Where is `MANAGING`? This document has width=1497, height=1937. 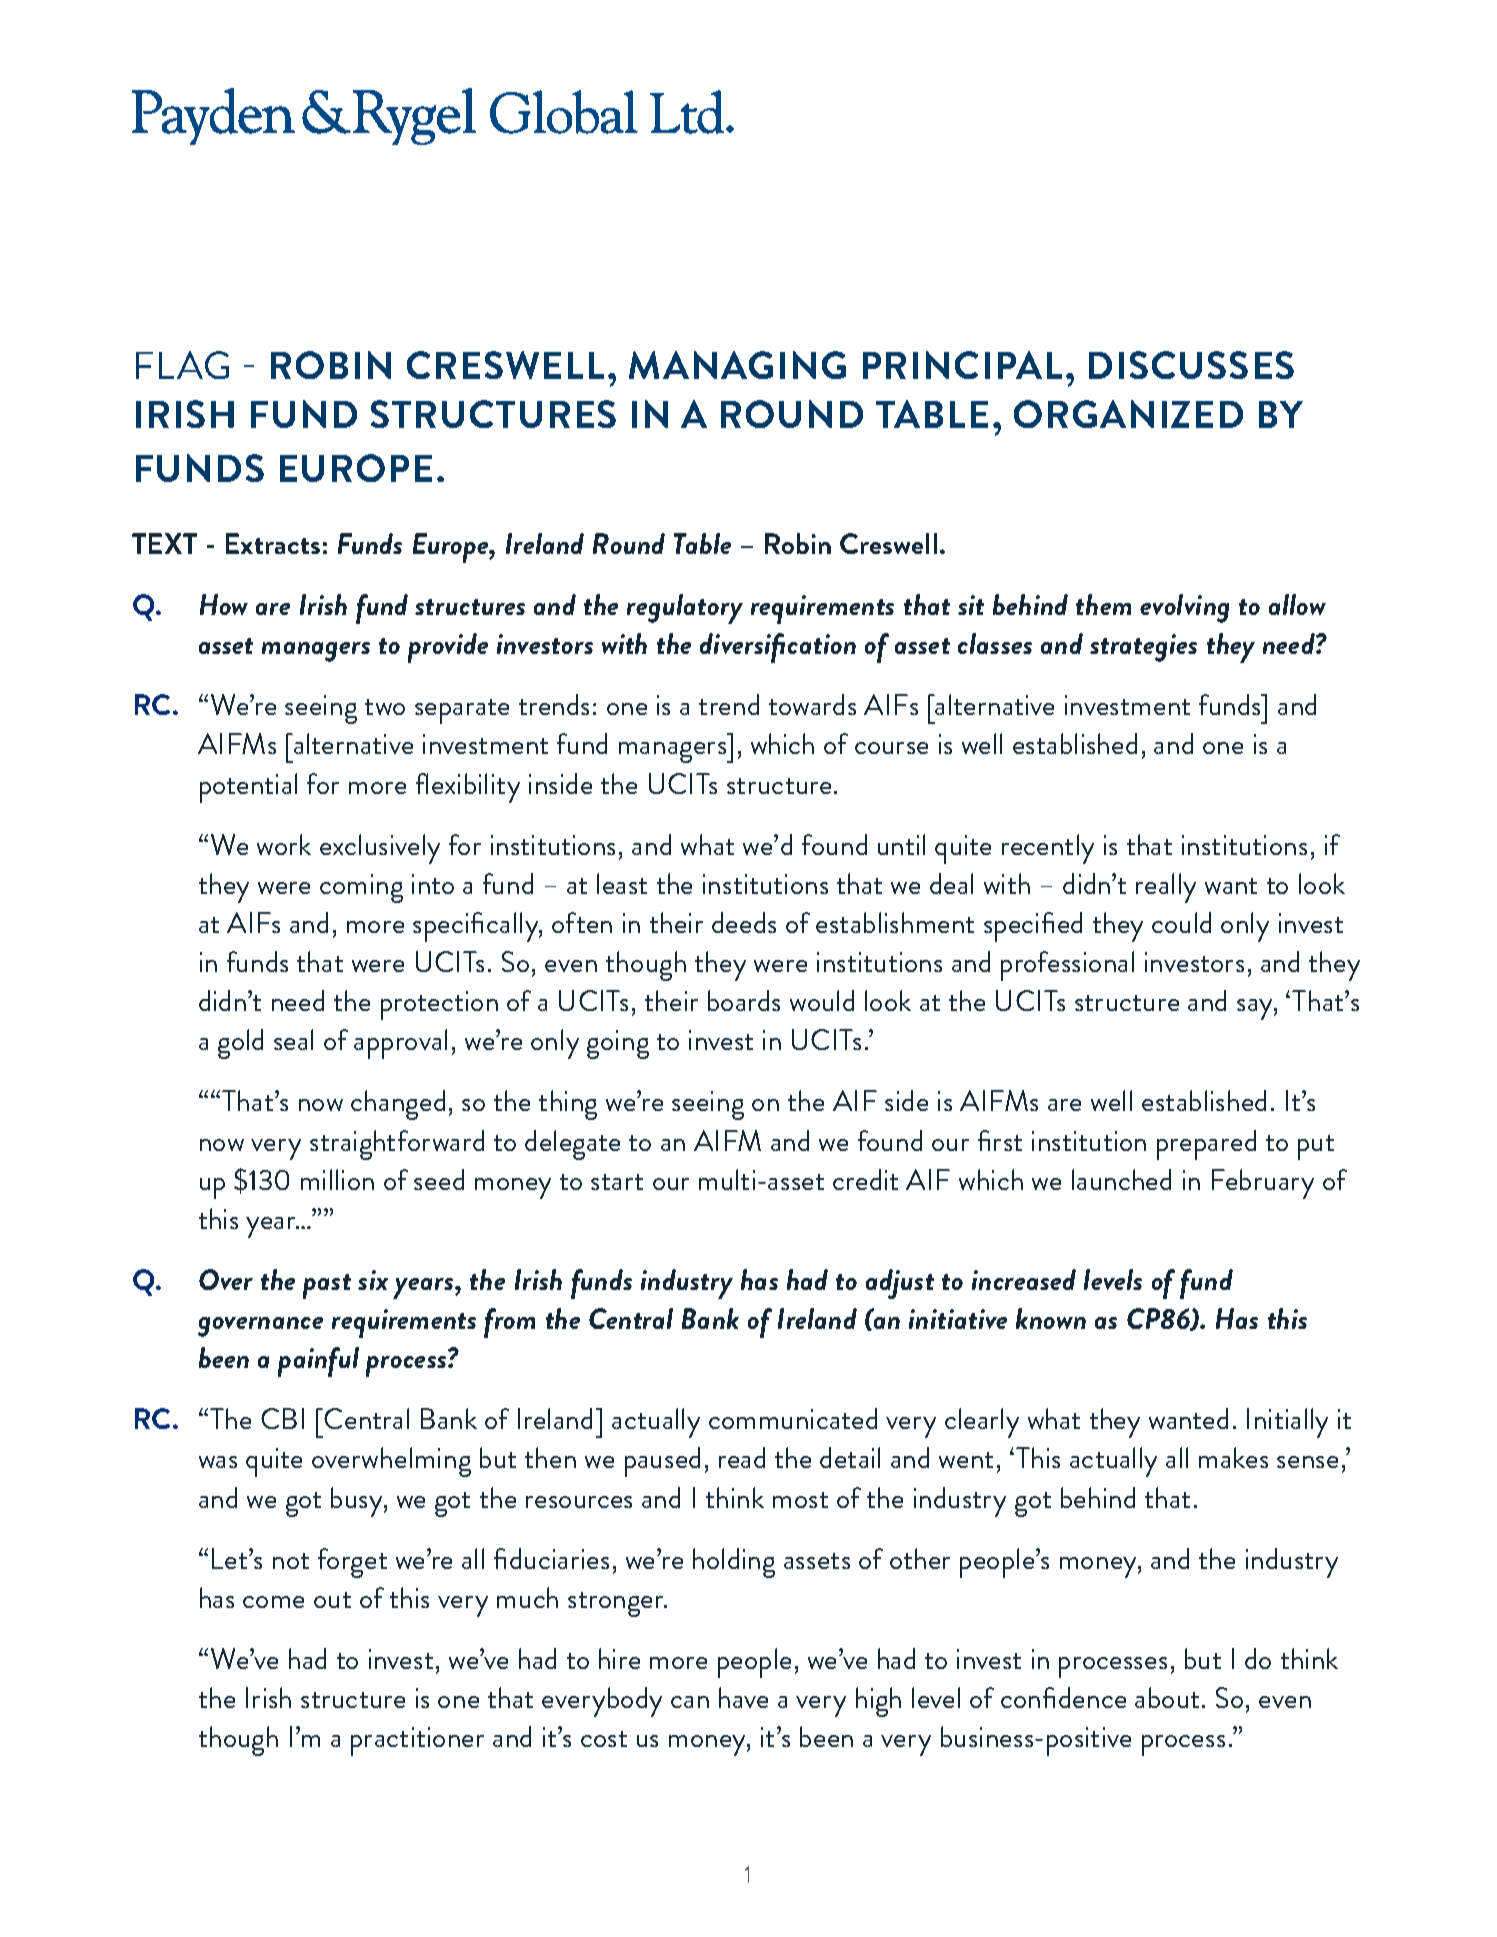 MANAGING is located at coordinates (737, 365).
